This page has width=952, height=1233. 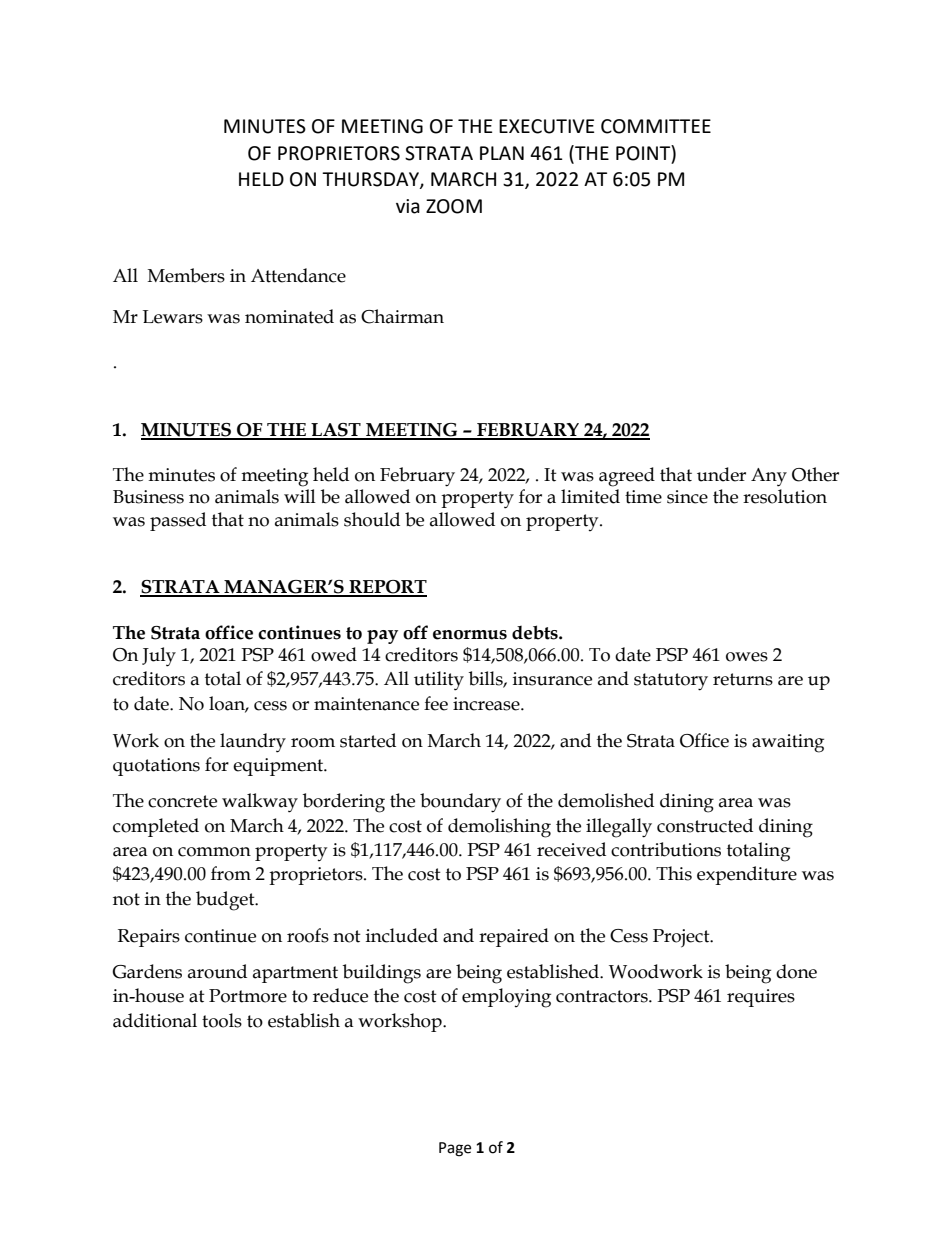 What do you see at coordinates (502, 153) in the page?
I see `PLAN` at bounding box center [502, 153].
